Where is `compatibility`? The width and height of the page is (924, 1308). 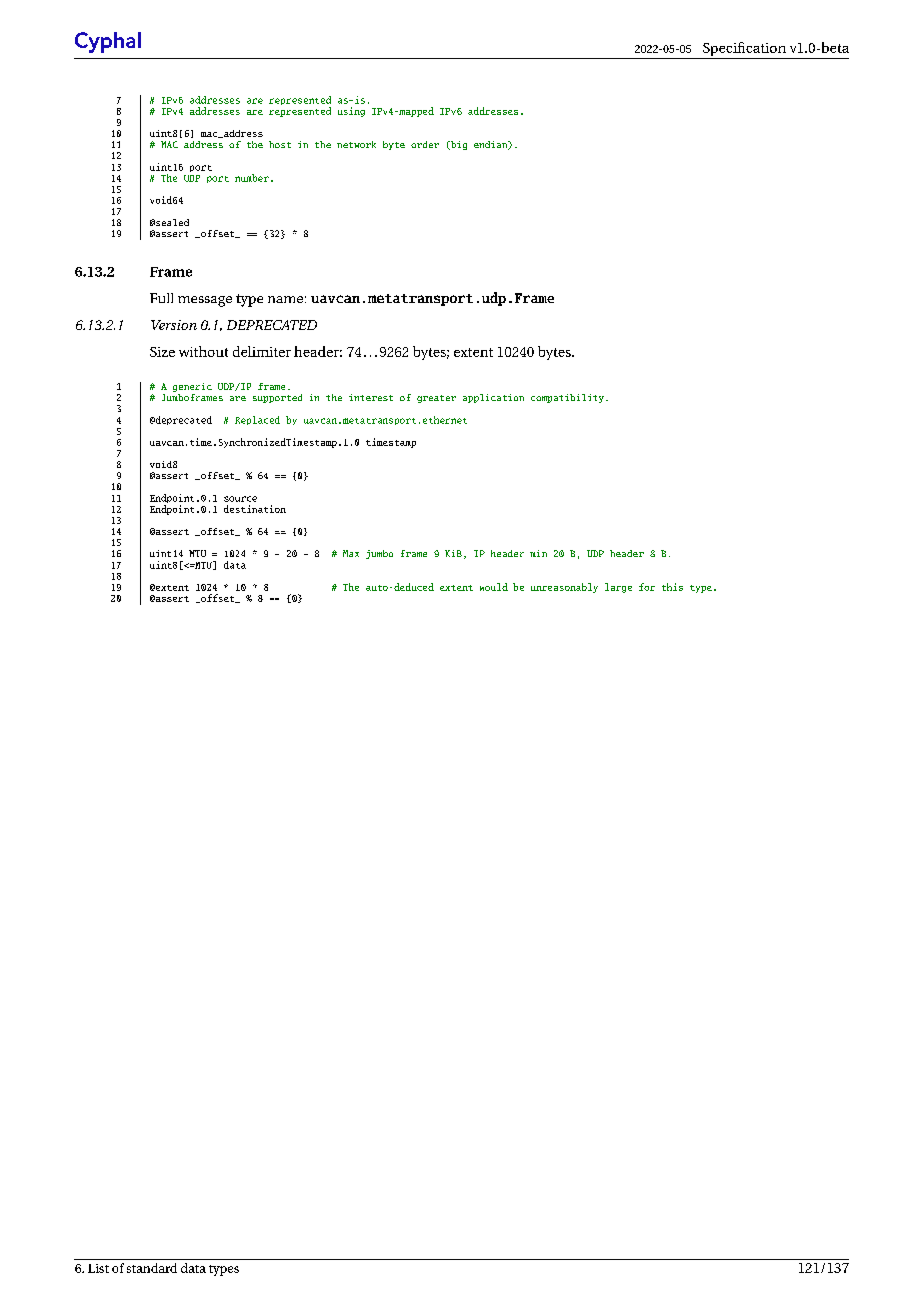
compatibility is located at coordinates (567, 398).
